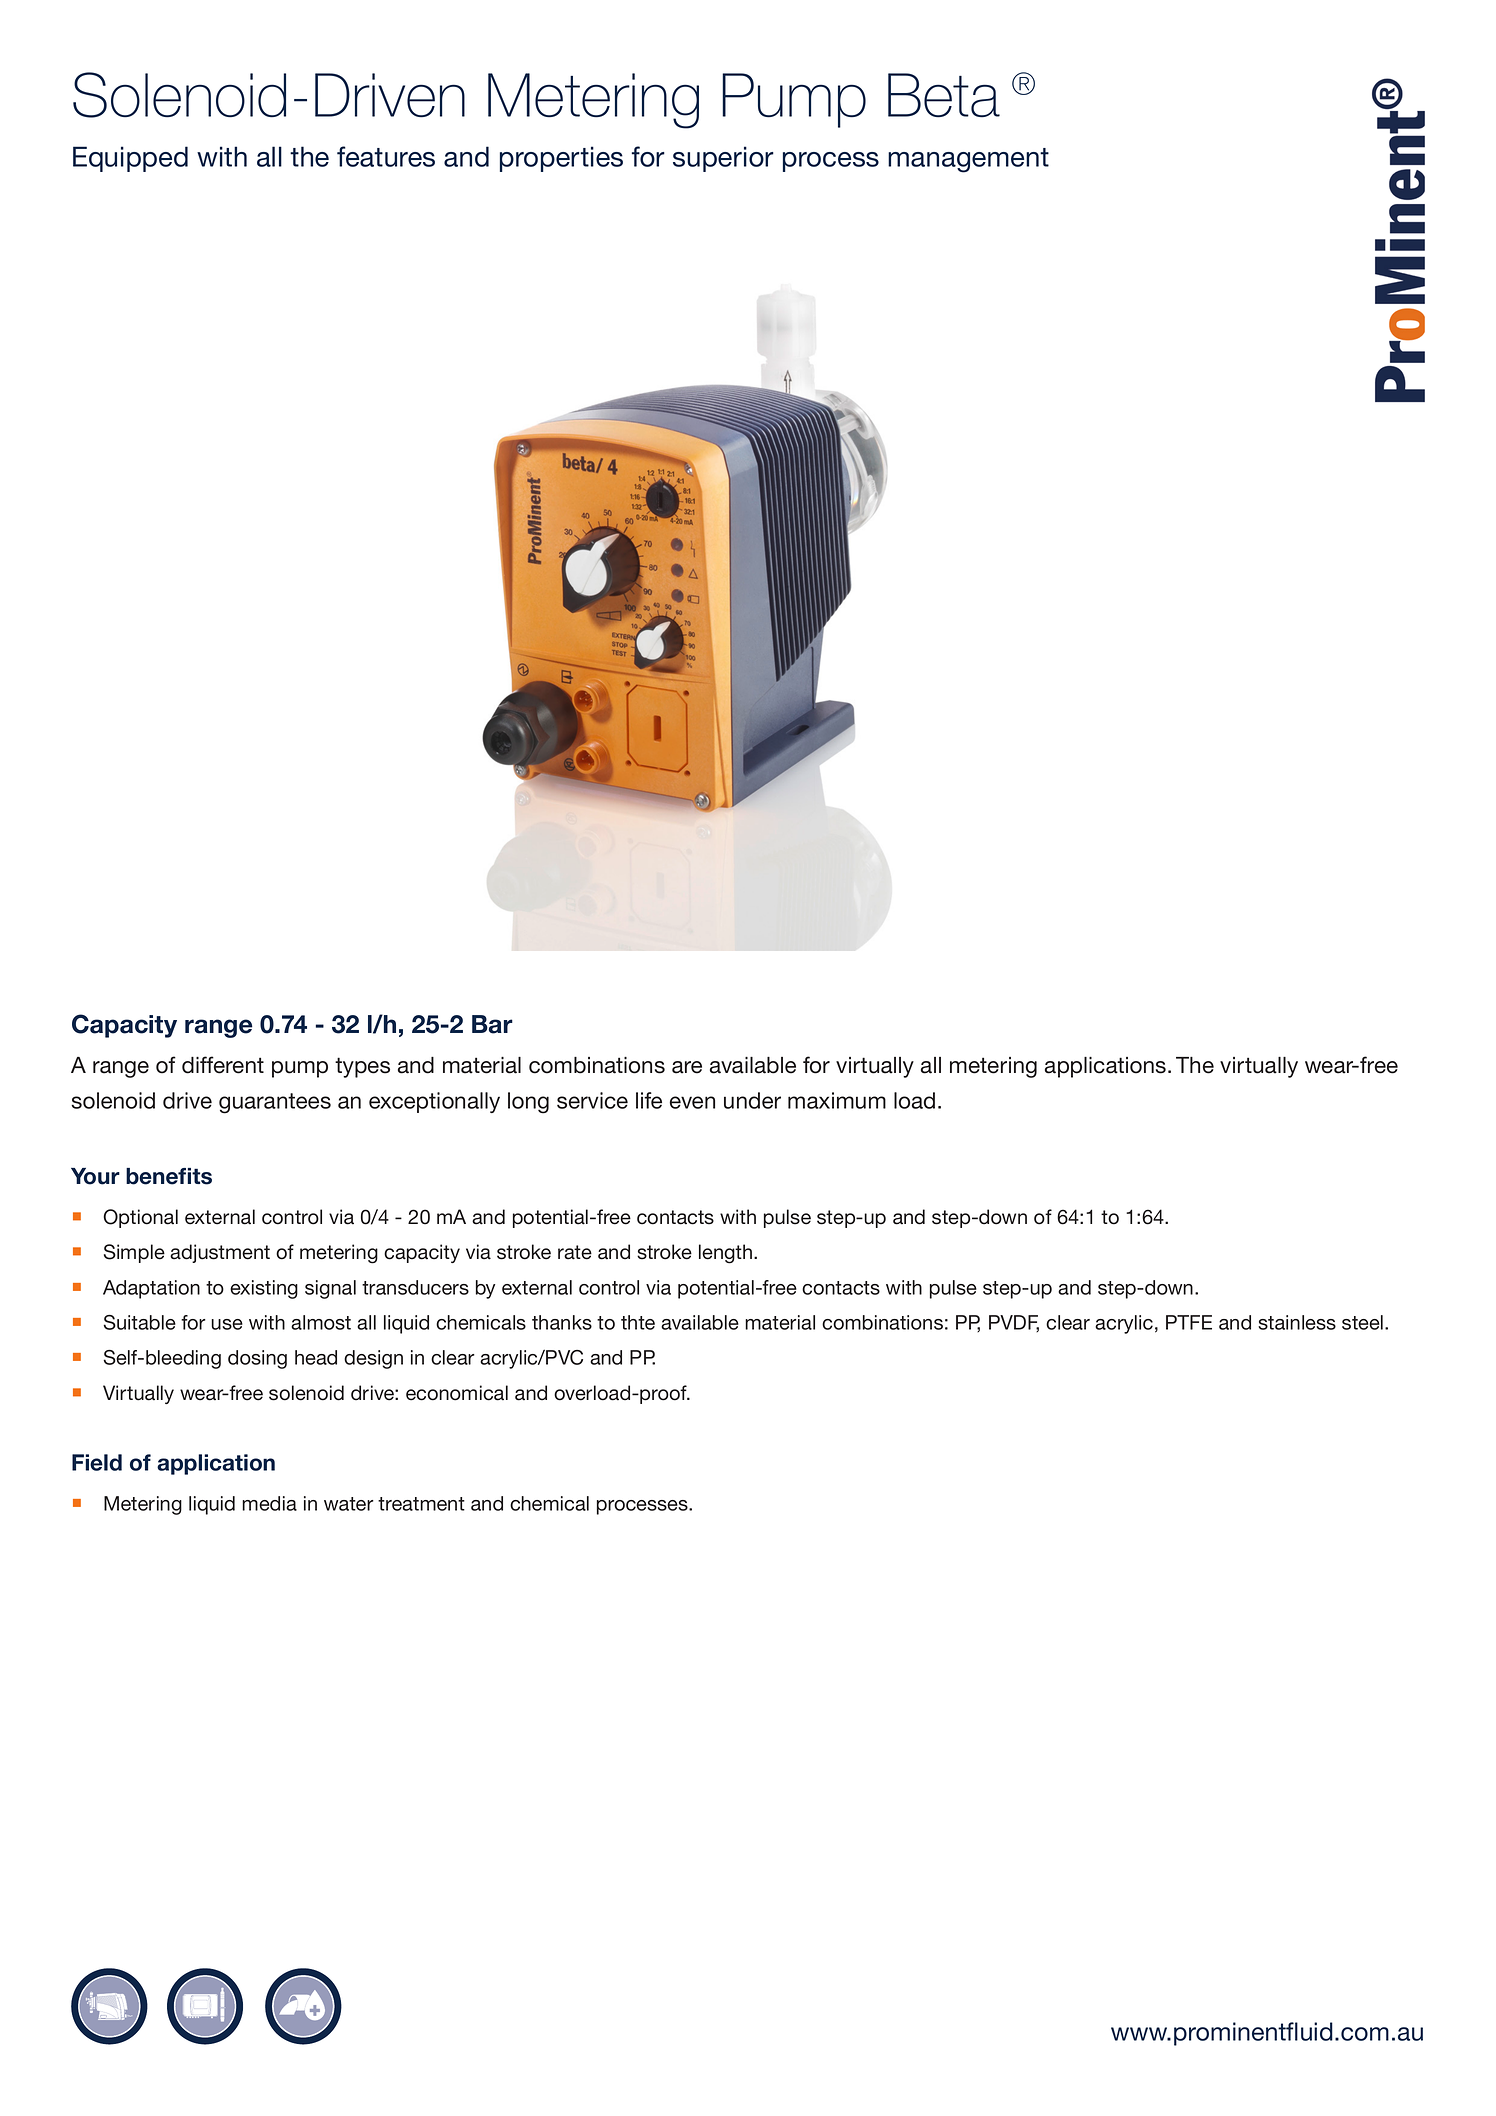 The height and width of the image is (2116, 1496). What do you see at coordinates (944, 95) in the image?
I see `Beta` at bounding box center [944, 95].
